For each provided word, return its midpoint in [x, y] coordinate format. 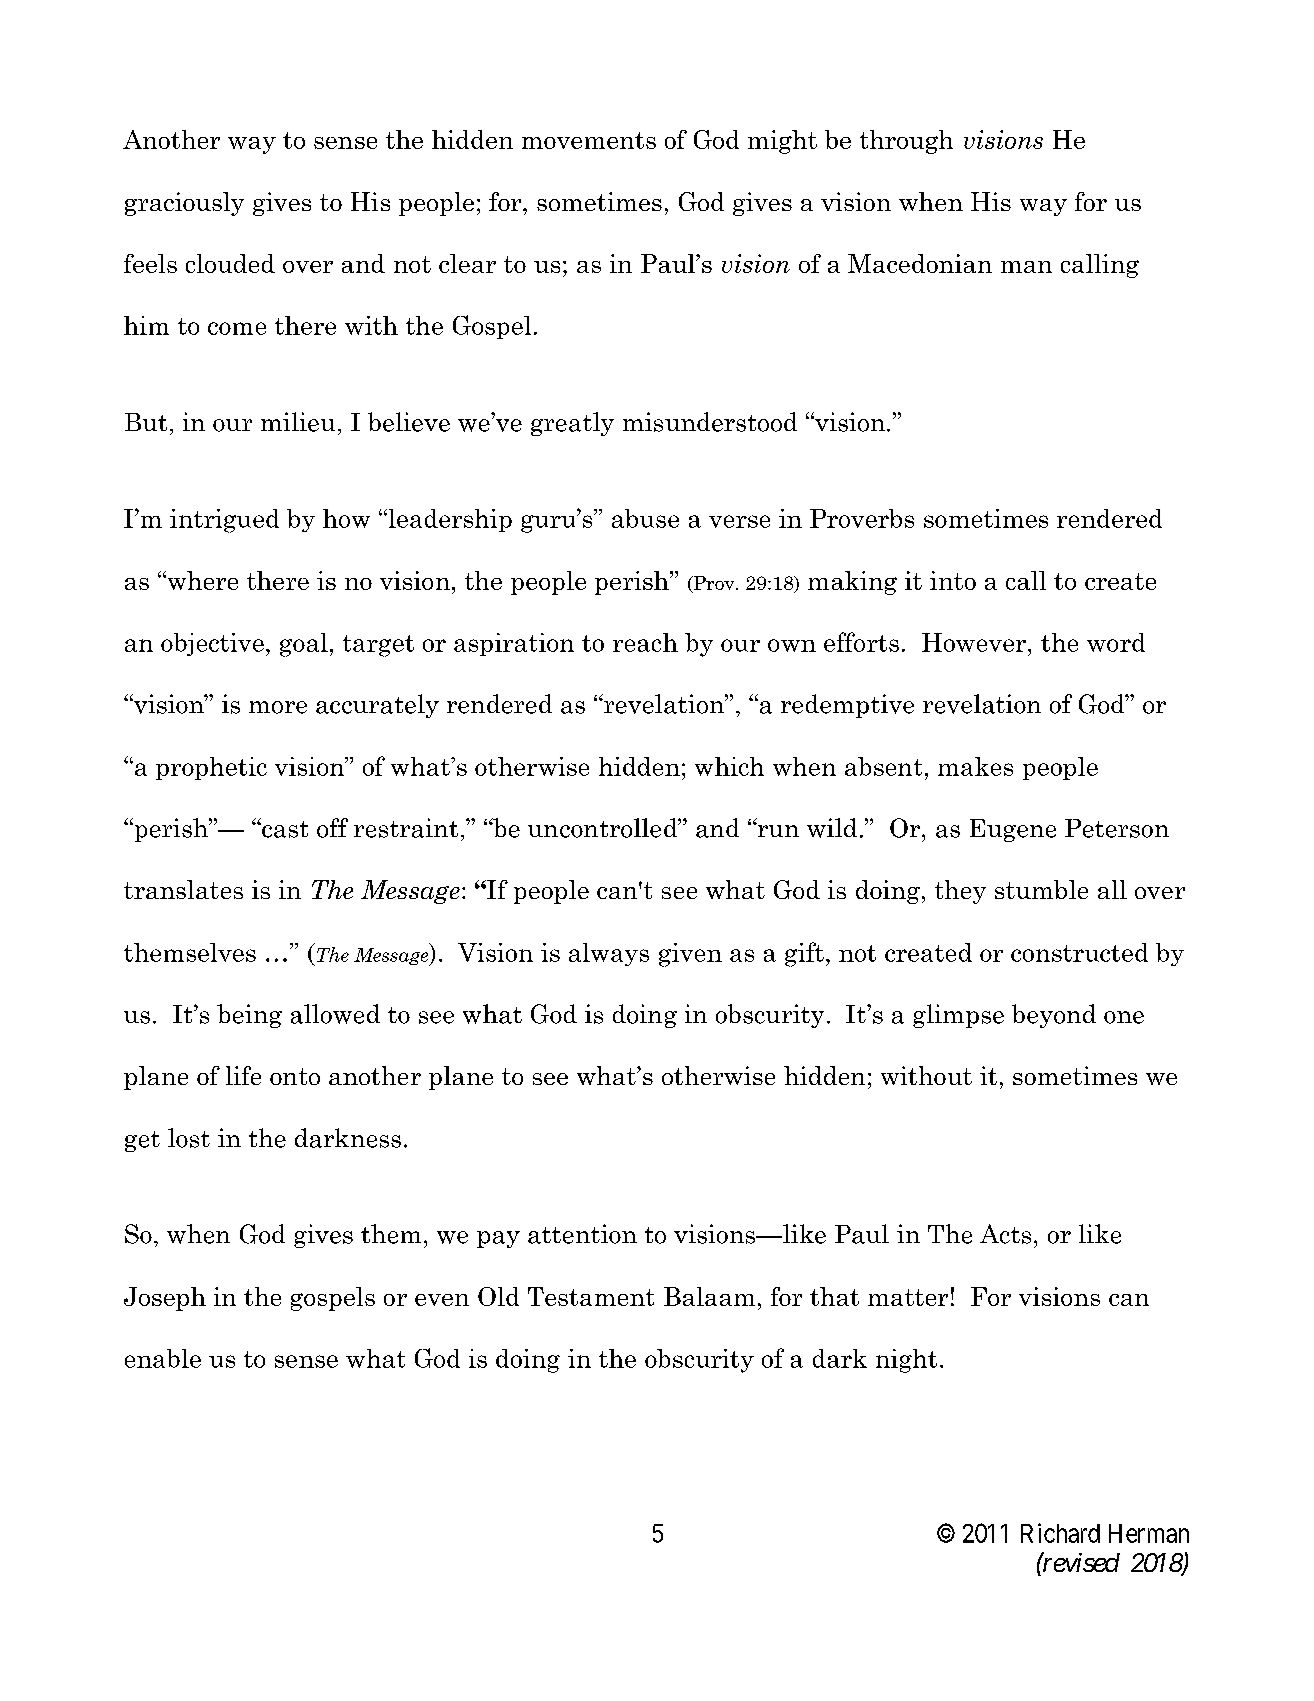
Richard [1060, 1533]
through [906, 142]
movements [589, 140]
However [975, 642]
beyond [1054, 1016]
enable [163, 1358]
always [609, 954]
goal [304, 645]
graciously [184, 204]
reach [645, 642]
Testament [591, 1296]
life [243, 1075]
